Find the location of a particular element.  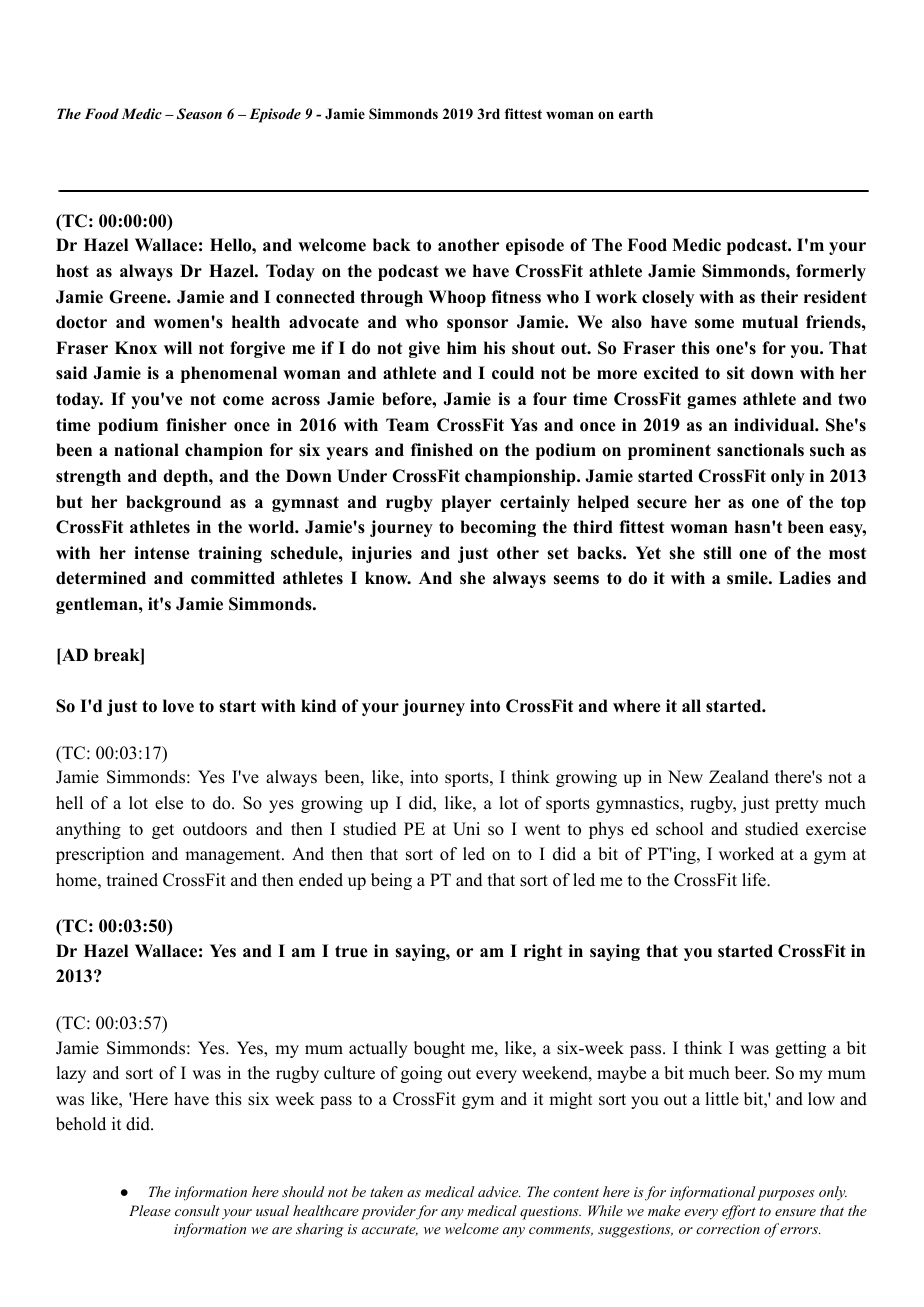

player is located at coordinates (466, 503).
